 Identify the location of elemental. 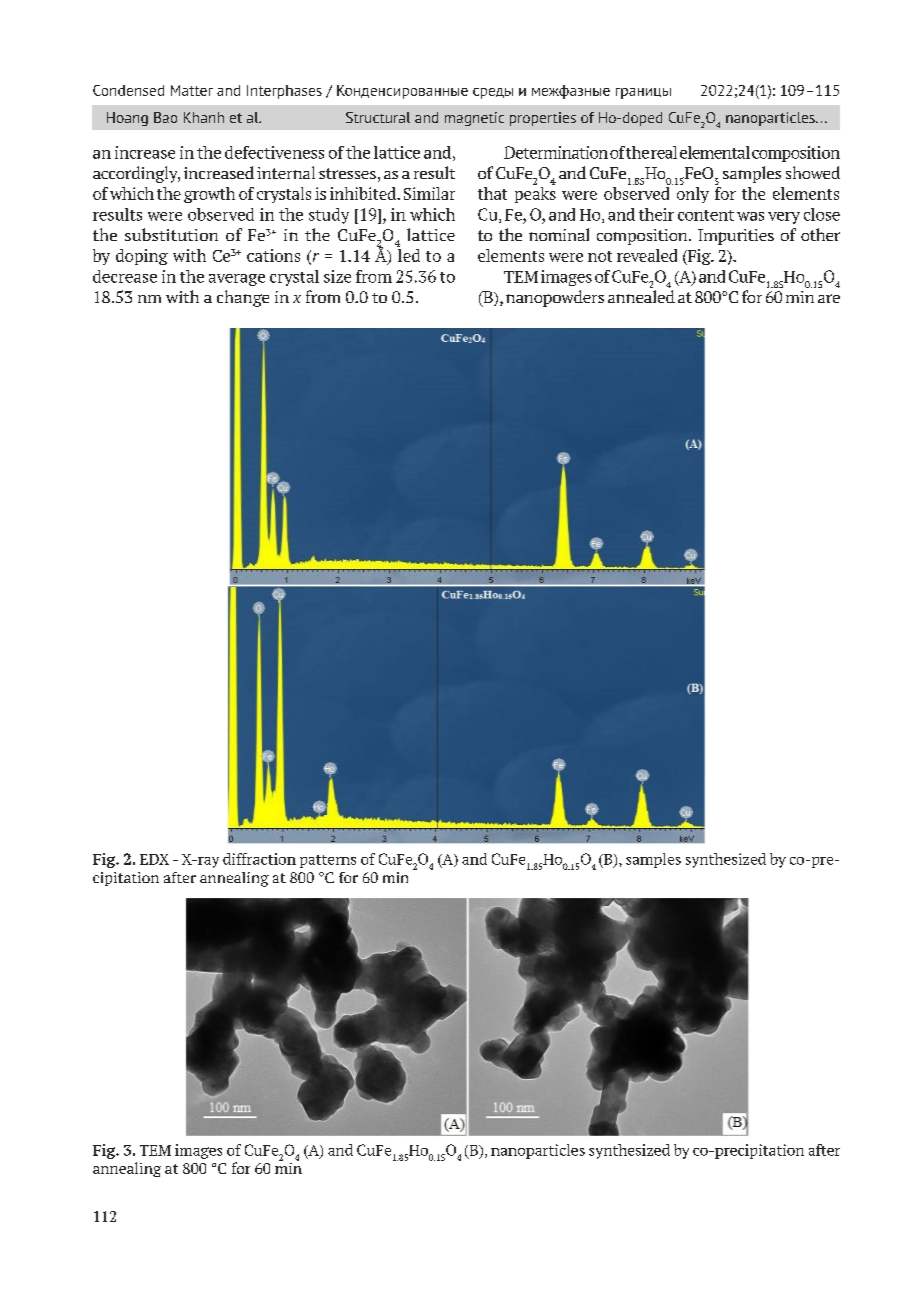
(715, 152).
